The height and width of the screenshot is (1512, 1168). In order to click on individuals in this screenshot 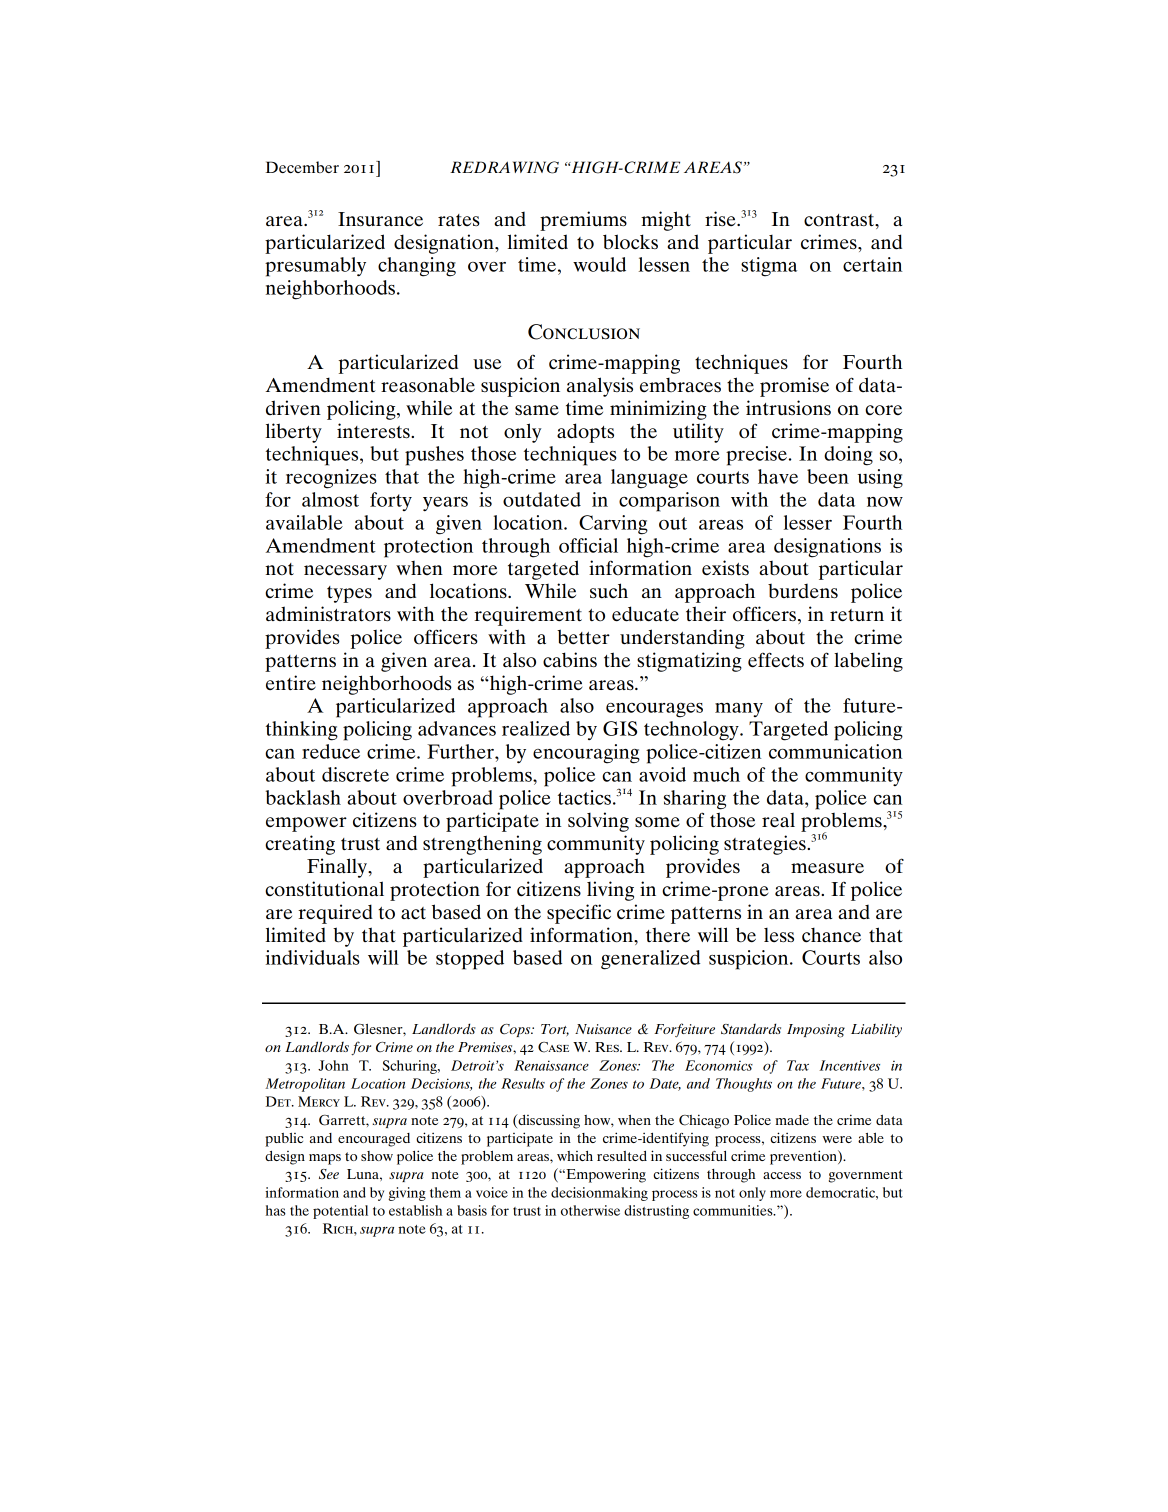, I will do `click(313, 957)`.
